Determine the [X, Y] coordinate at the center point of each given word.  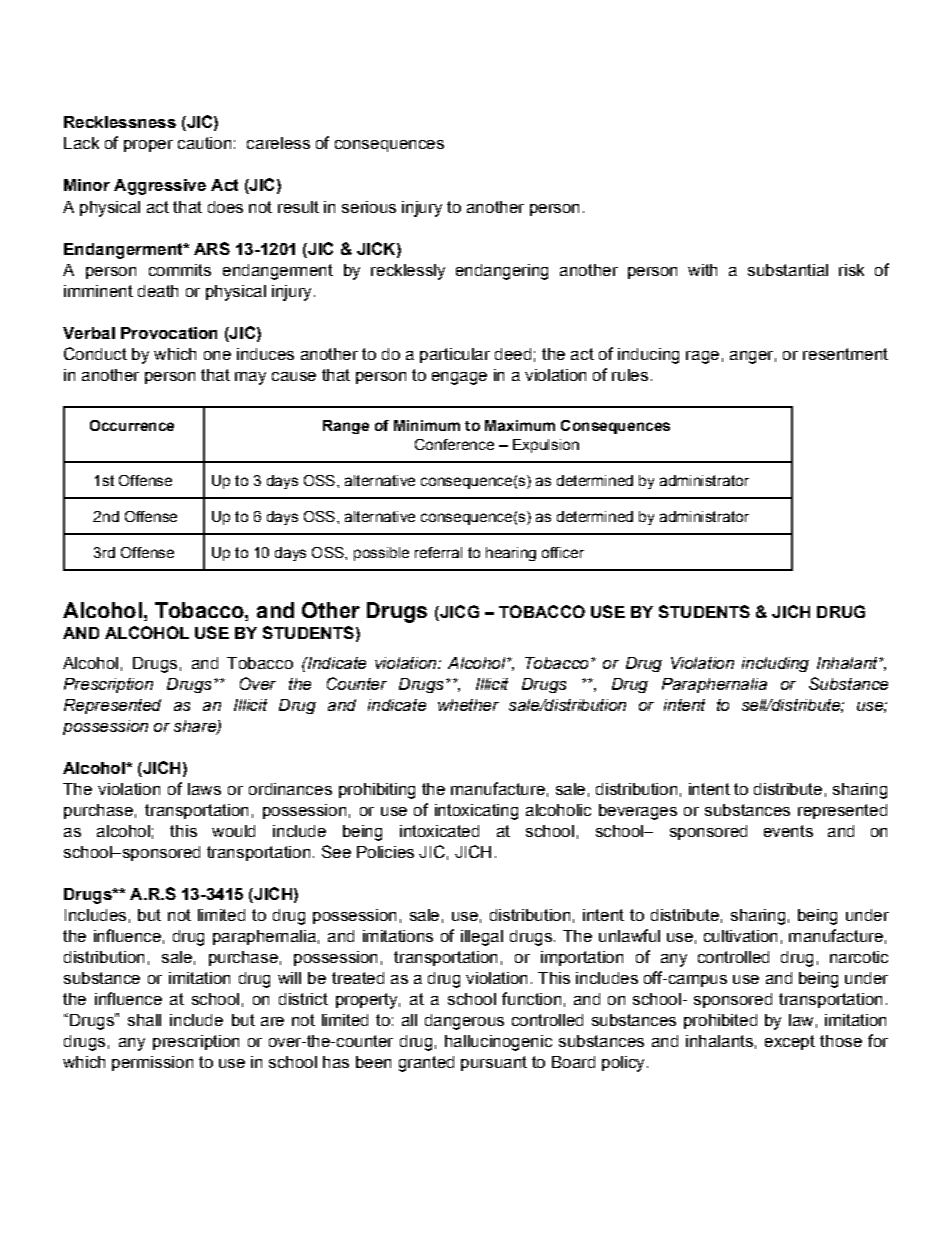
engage [459, 378]
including [775, 664]
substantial [788, 270]
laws [204, 789]
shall [144, 1020]
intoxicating [476, 812]
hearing [511, 554]
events [788, 831]
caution [204, 143]
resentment [845, 354]
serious [369, 207]
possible [381, 554]
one [217, 355]
